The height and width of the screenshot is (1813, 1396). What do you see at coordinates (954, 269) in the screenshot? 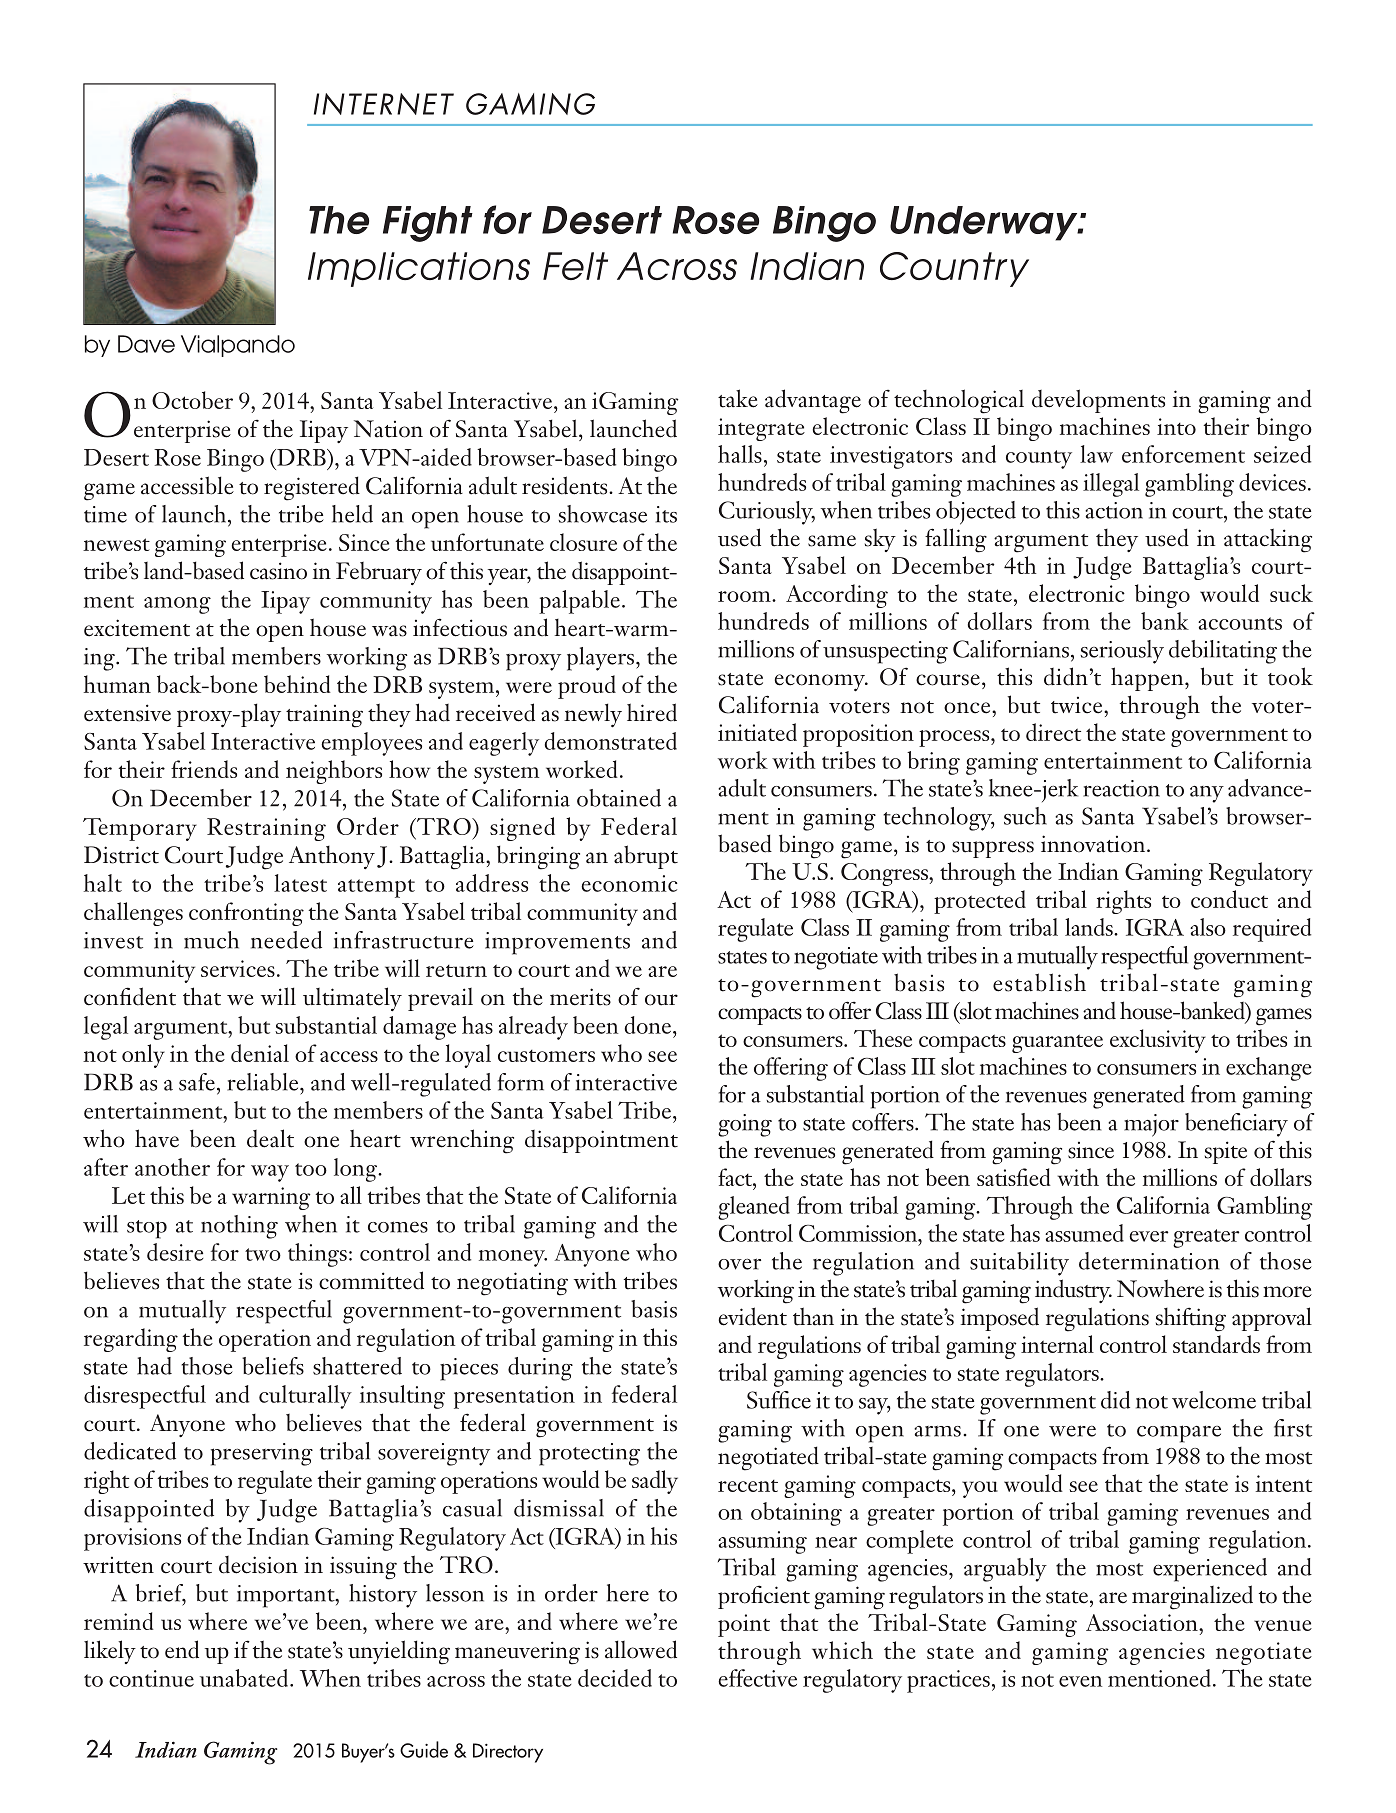
I see `Country` at bounding box center [954, 269].
